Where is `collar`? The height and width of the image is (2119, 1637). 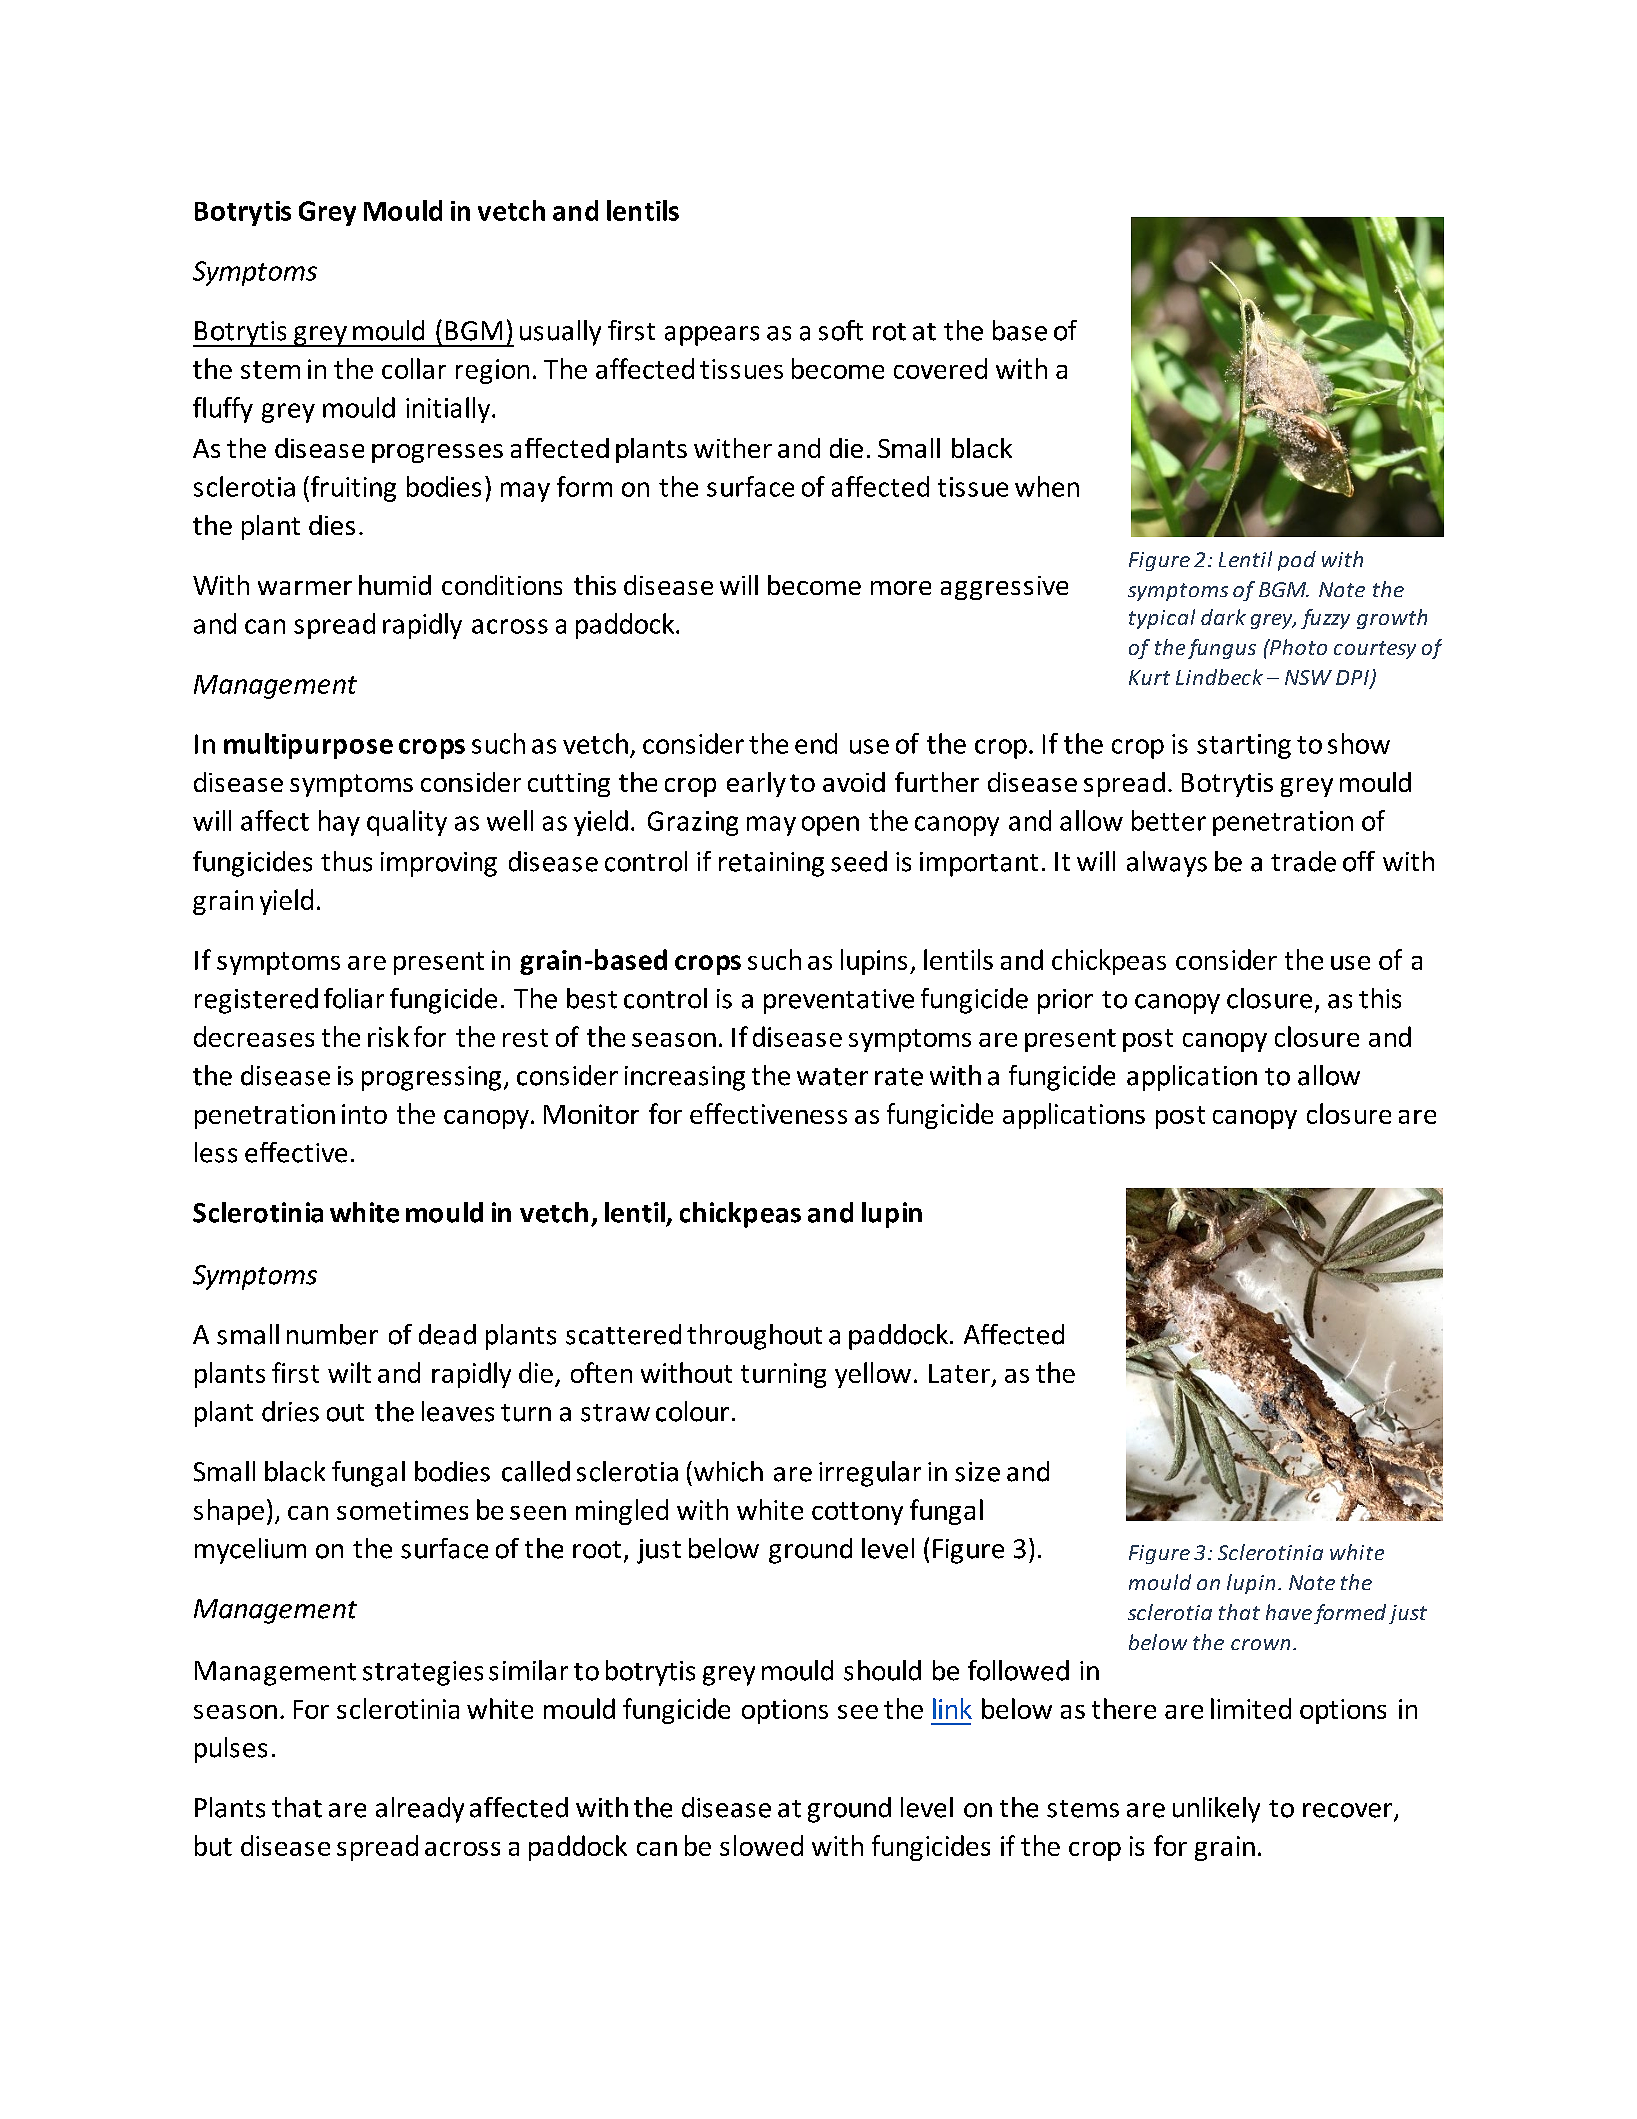
collar is located at coordinates (414, 368).
